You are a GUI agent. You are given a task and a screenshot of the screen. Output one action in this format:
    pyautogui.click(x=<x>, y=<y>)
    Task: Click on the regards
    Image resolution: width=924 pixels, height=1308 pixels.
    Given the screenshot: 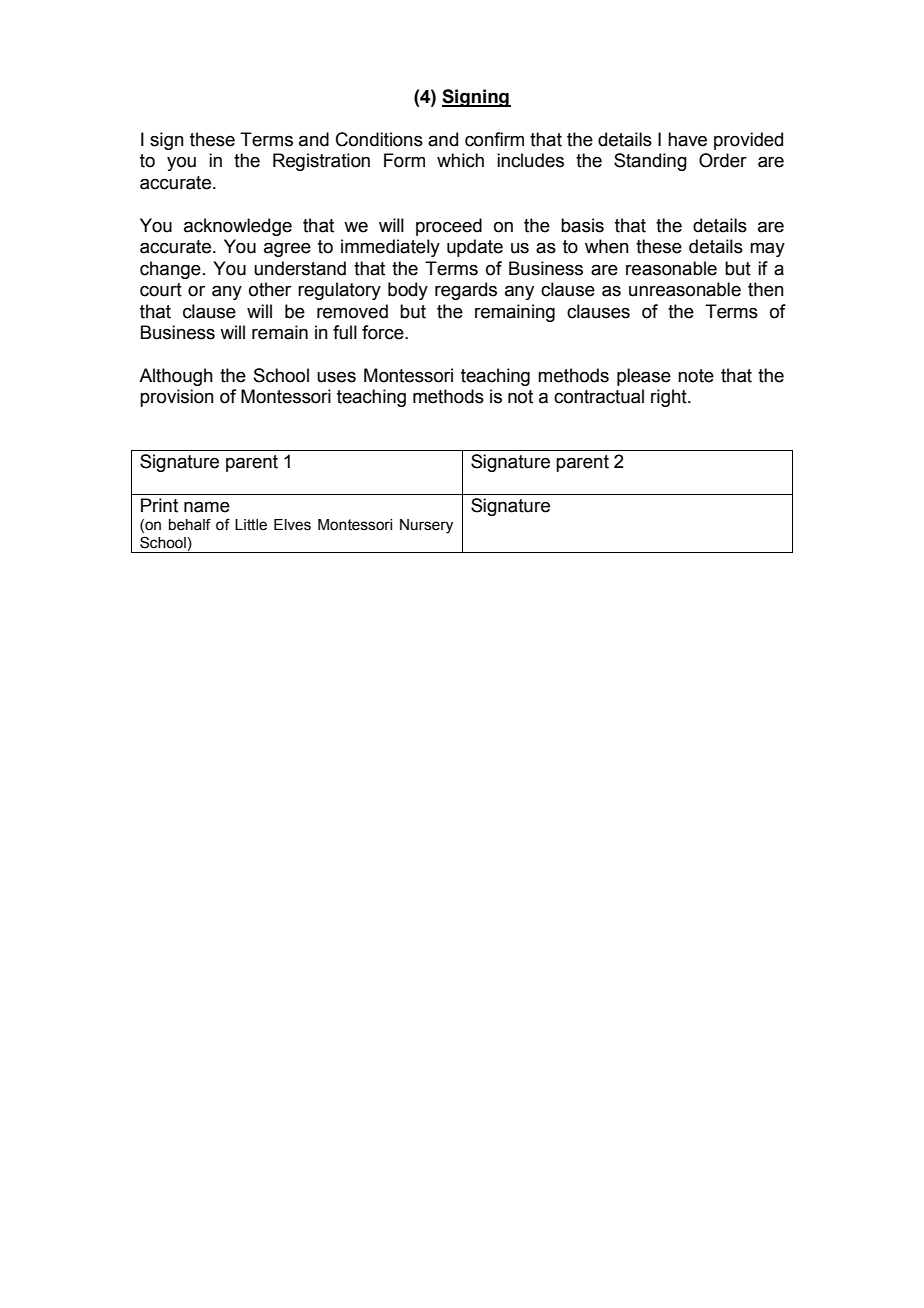 What is the action you would take?
    pyautogui.click(x=466, y=291)
